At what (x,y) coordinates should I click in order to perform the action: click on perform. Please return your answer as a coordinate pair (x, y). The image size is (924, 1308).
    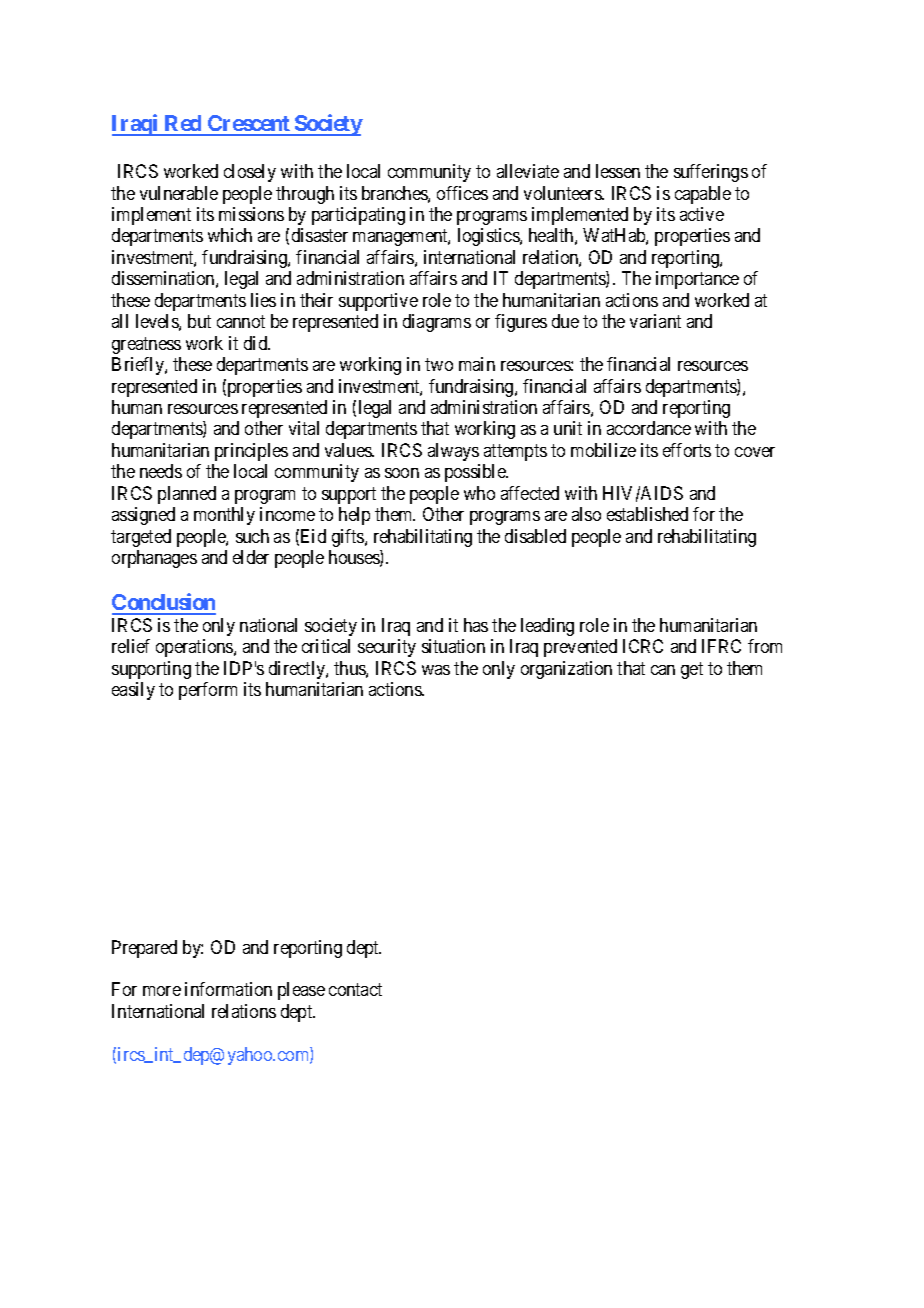
    Looking at the image, I should click on (208, 691).
